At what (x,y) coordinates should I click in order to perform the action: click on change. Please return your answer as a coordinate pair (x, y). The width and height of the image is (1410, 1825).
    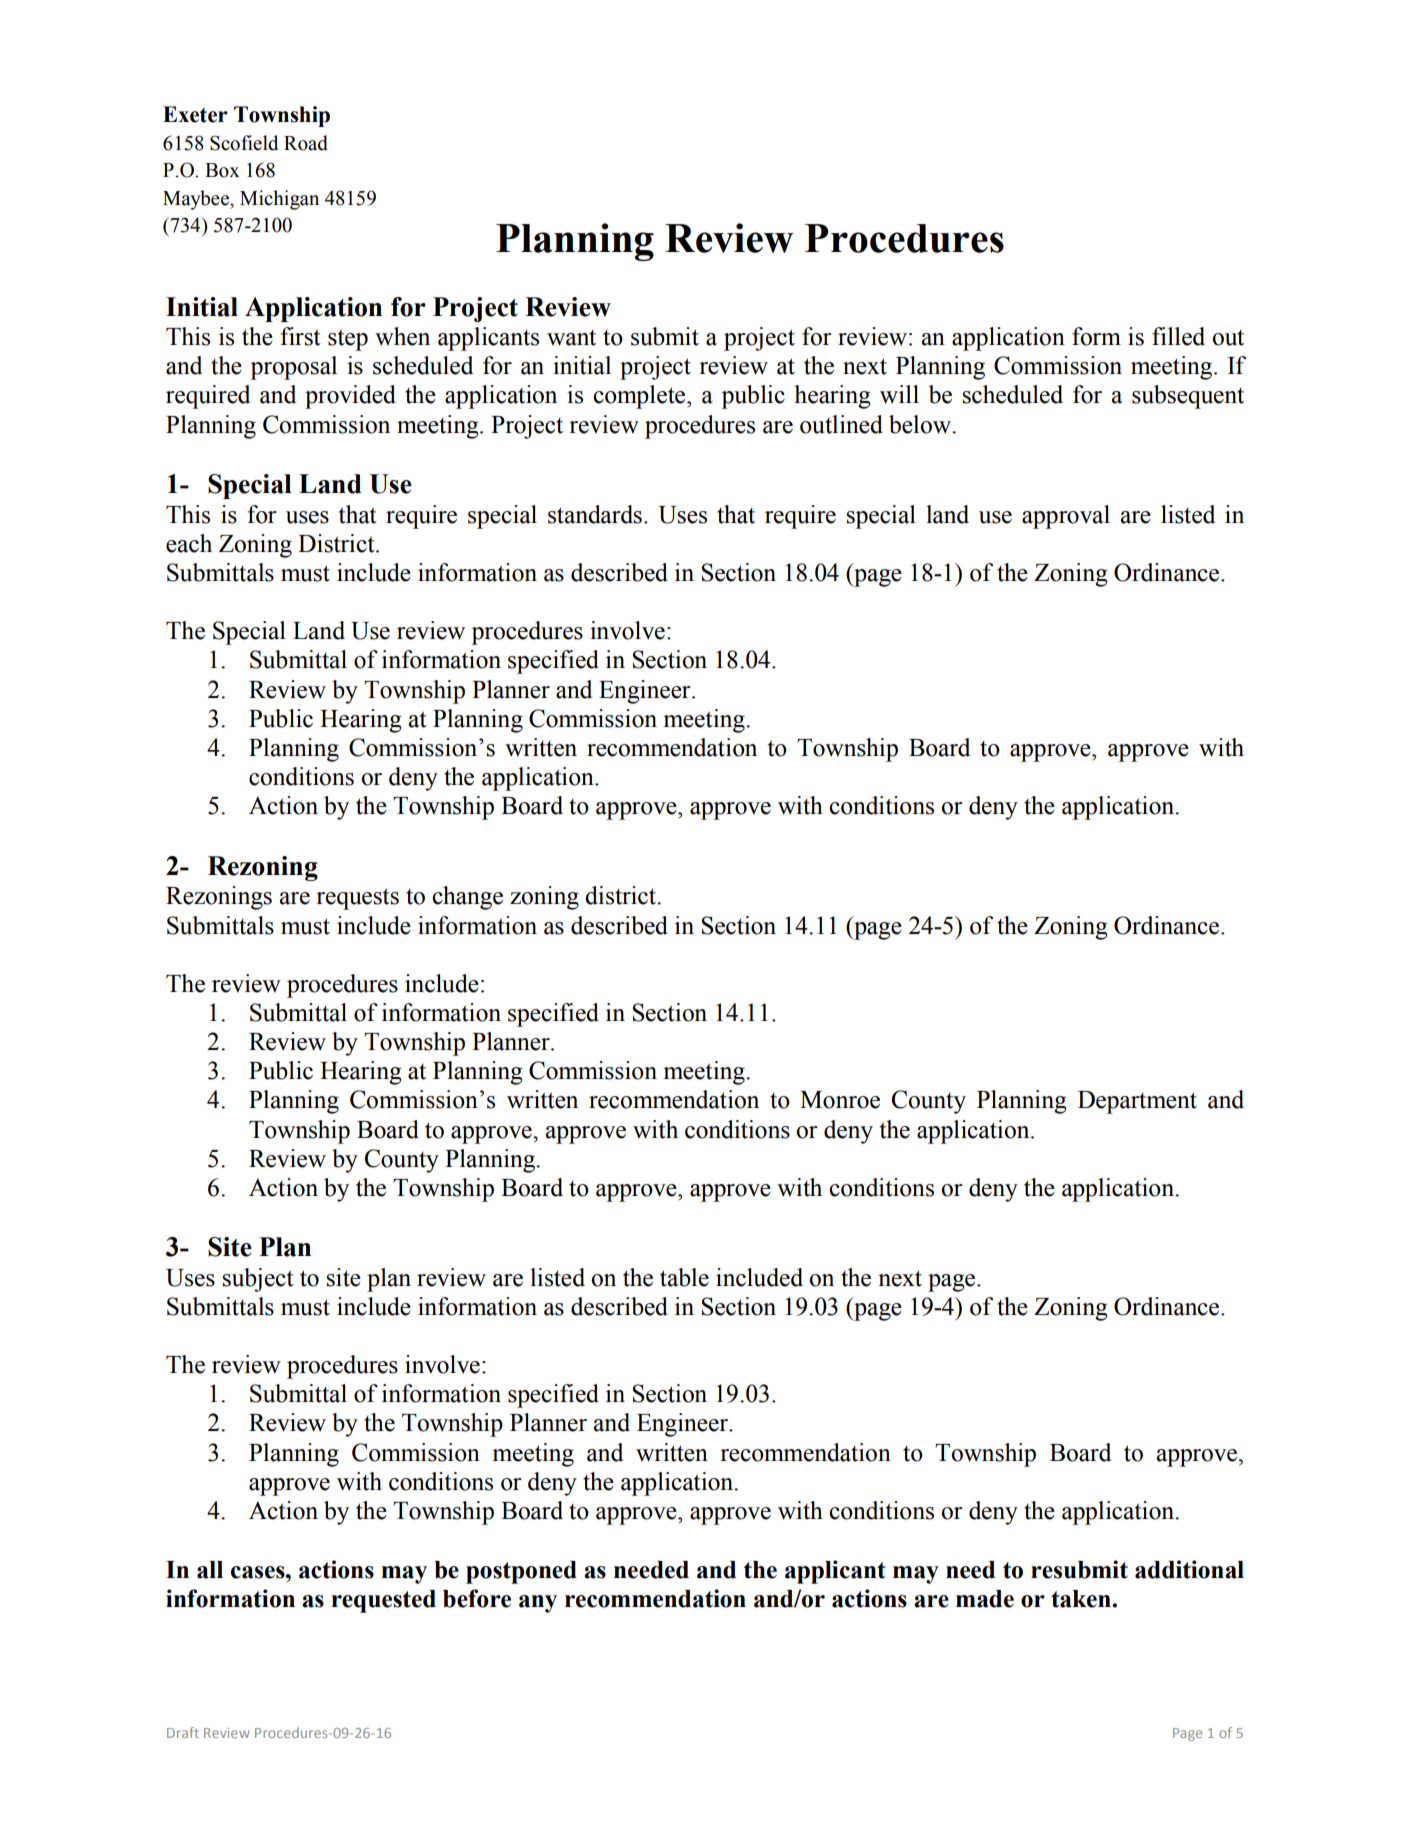
    Looking at the image, I should click on (467, 898).
